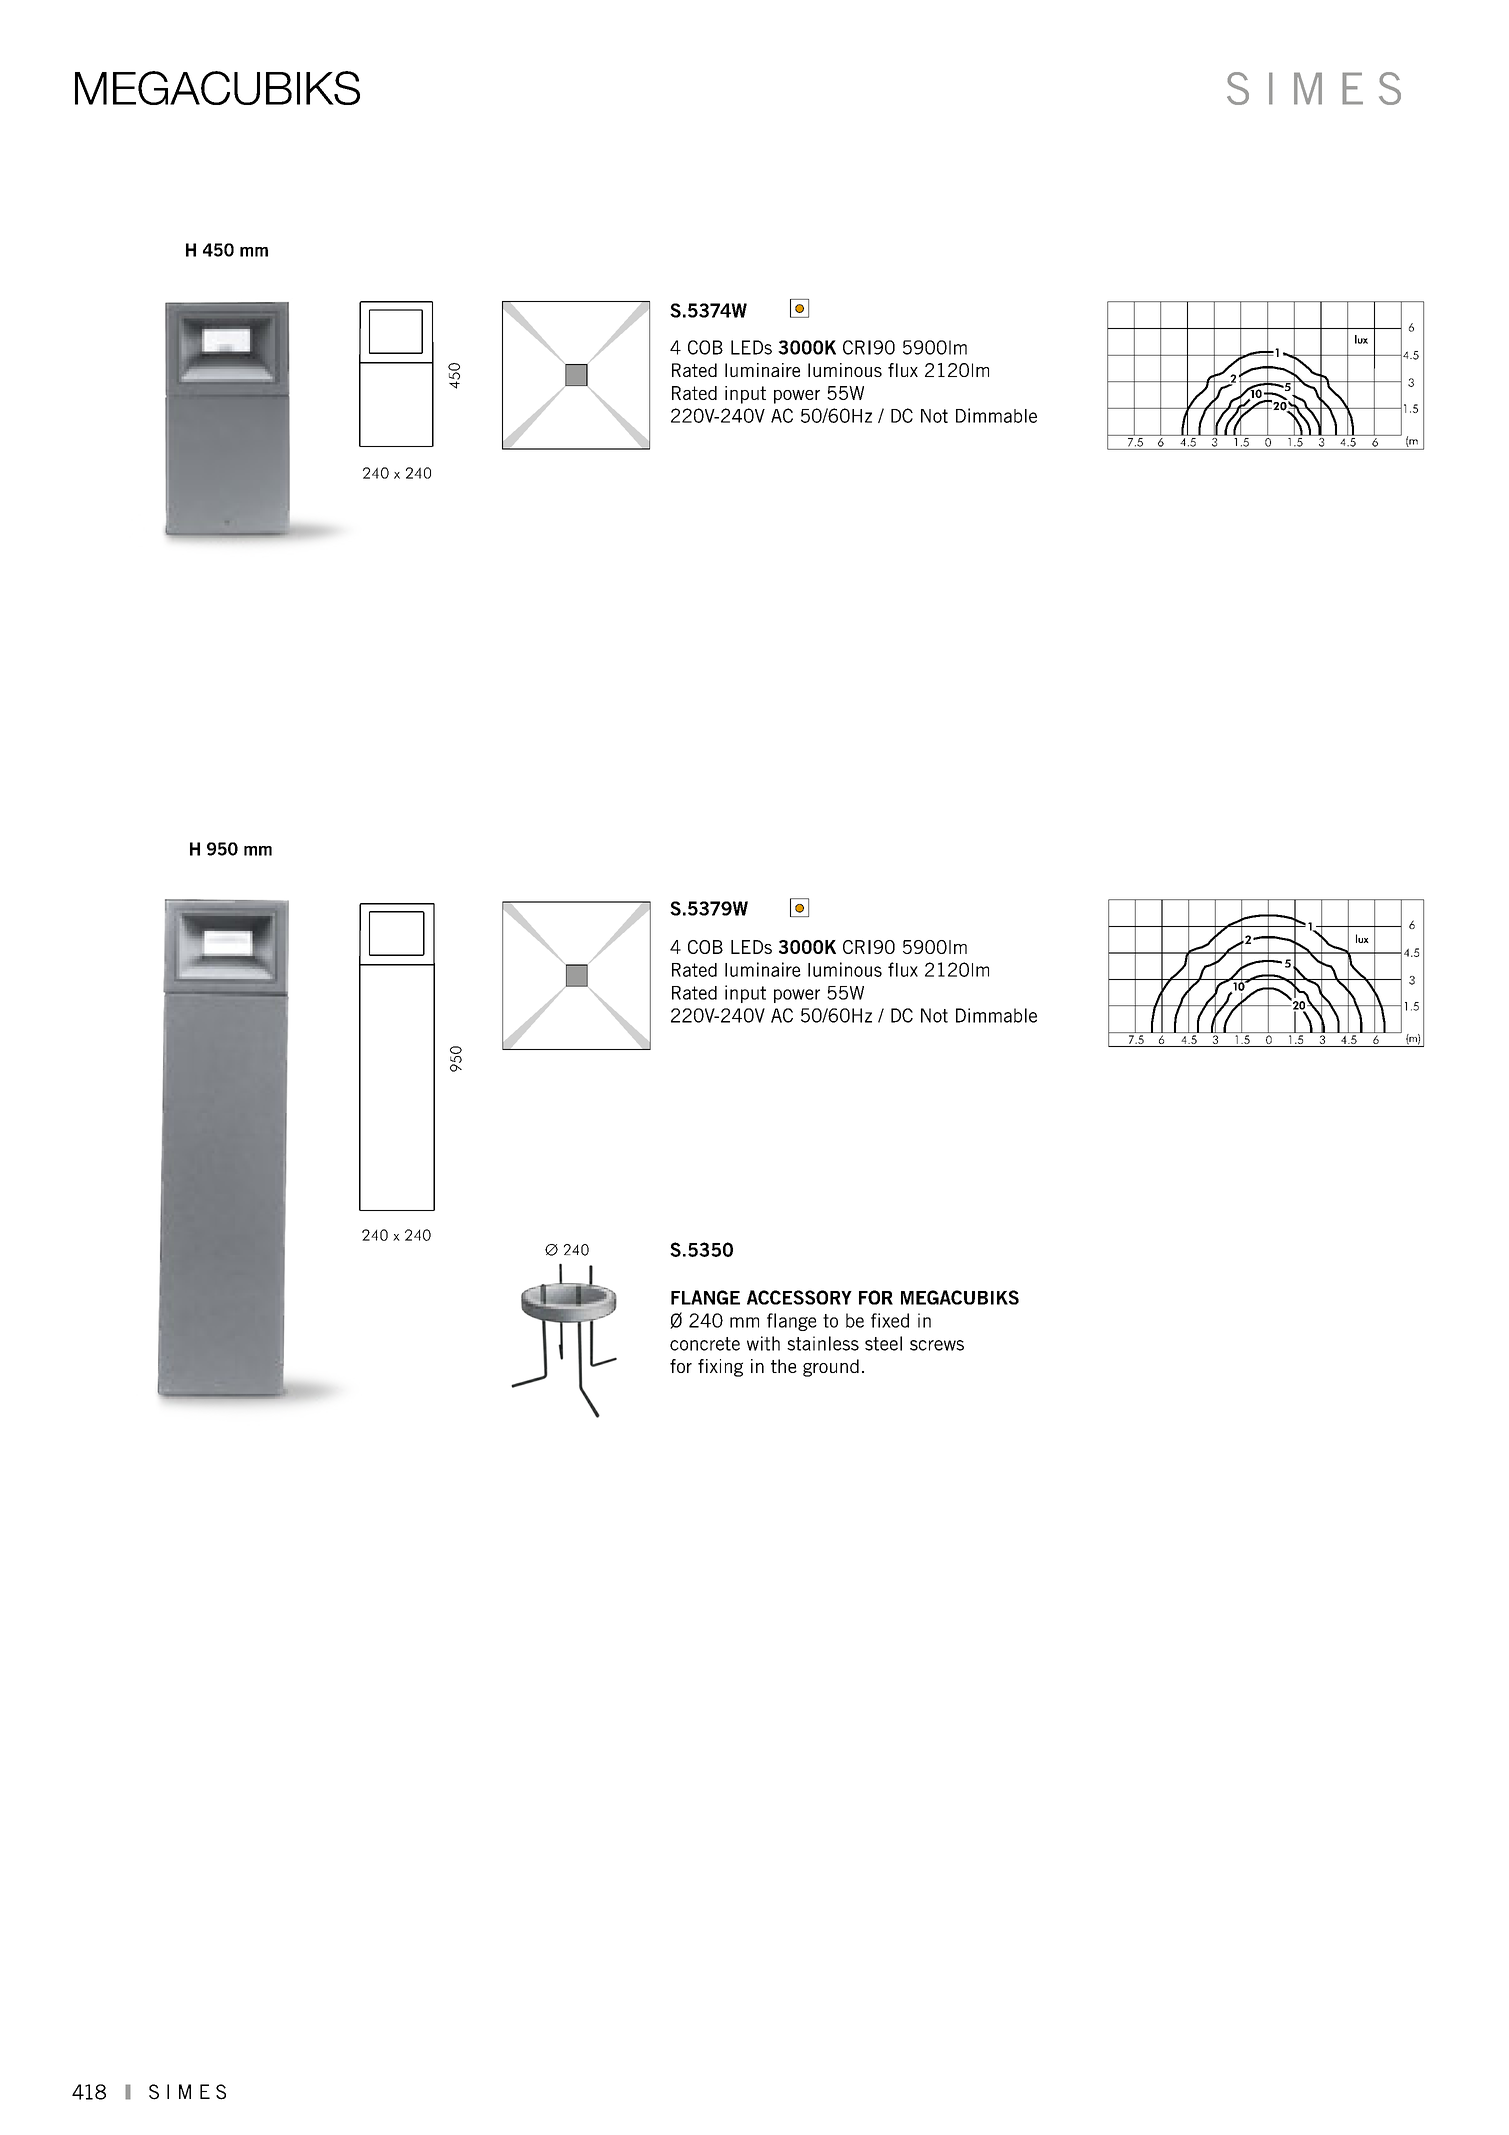  I want to click on ACCESSORY, so click(799, 1297).
